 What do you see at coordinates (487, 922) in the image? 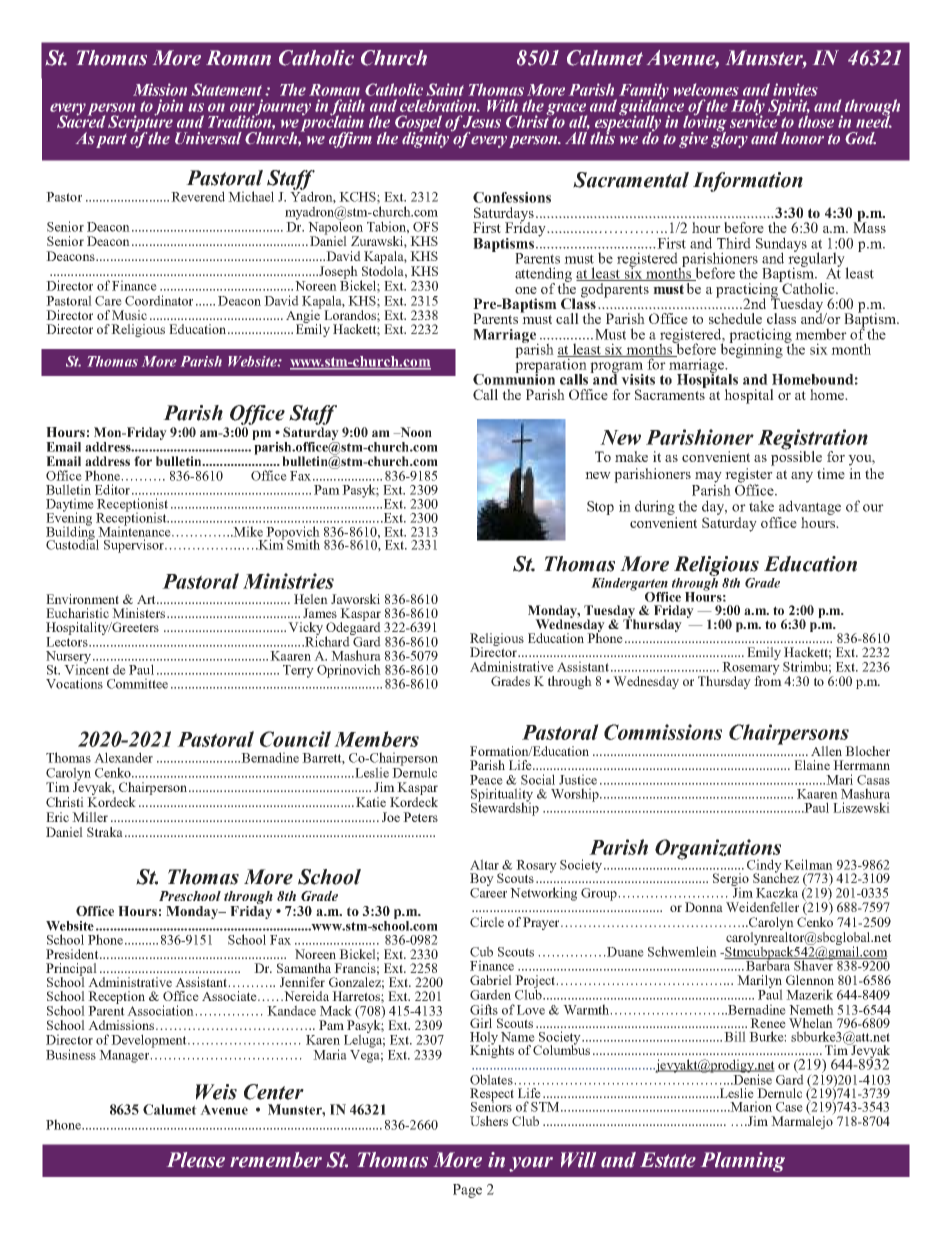
I see `Circle` at bounding box center [487, 922].
